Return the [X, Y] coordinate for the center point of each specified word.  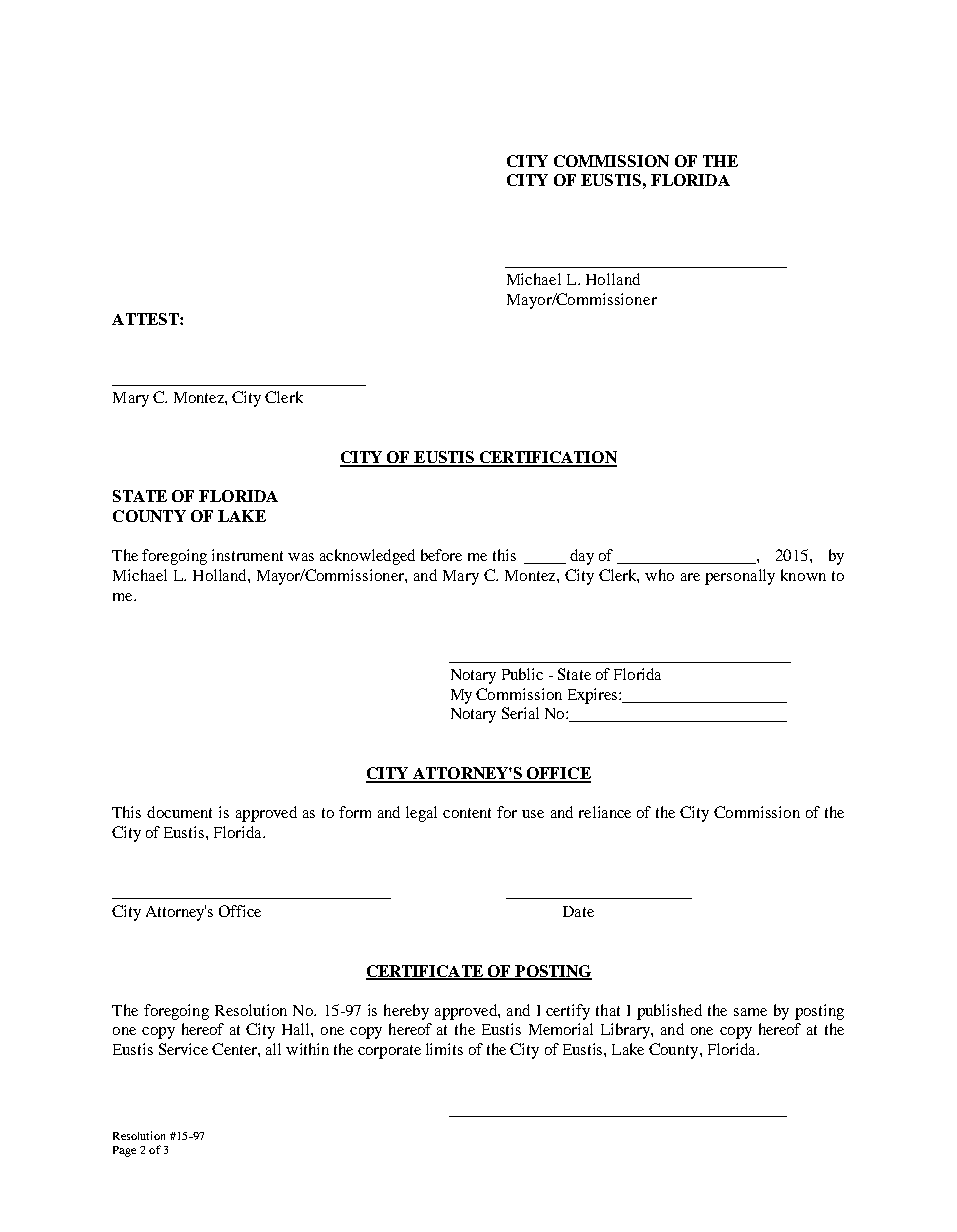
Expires [594, 696]
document [179, 812]
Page [124, 1151]
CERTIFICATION [547, 458]
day [582, 557]
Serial [520, 713]
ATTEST [146, 319]
